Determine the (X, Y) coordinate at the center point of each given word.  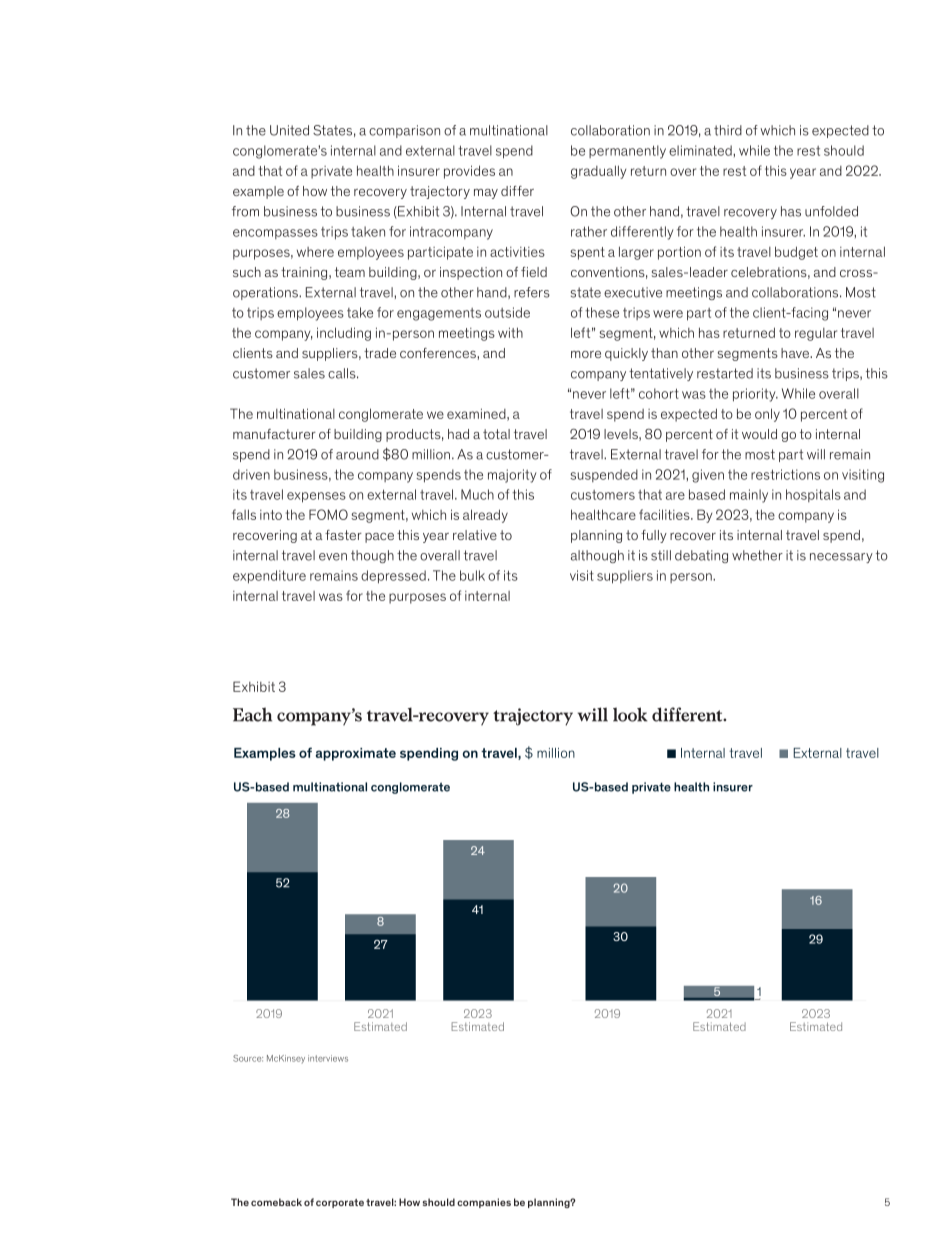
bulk (472, 575)
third (728, 130)
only (767, 415)
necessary (841, 558)
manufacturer (274, 434)
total (496, 434)
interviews (328, 1058)
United (289, 130)
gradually (598, 172)
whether (757, 555)
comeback (276, 1202)
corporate (340, 1203)
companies (484, 1203)
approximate (356, 754)
